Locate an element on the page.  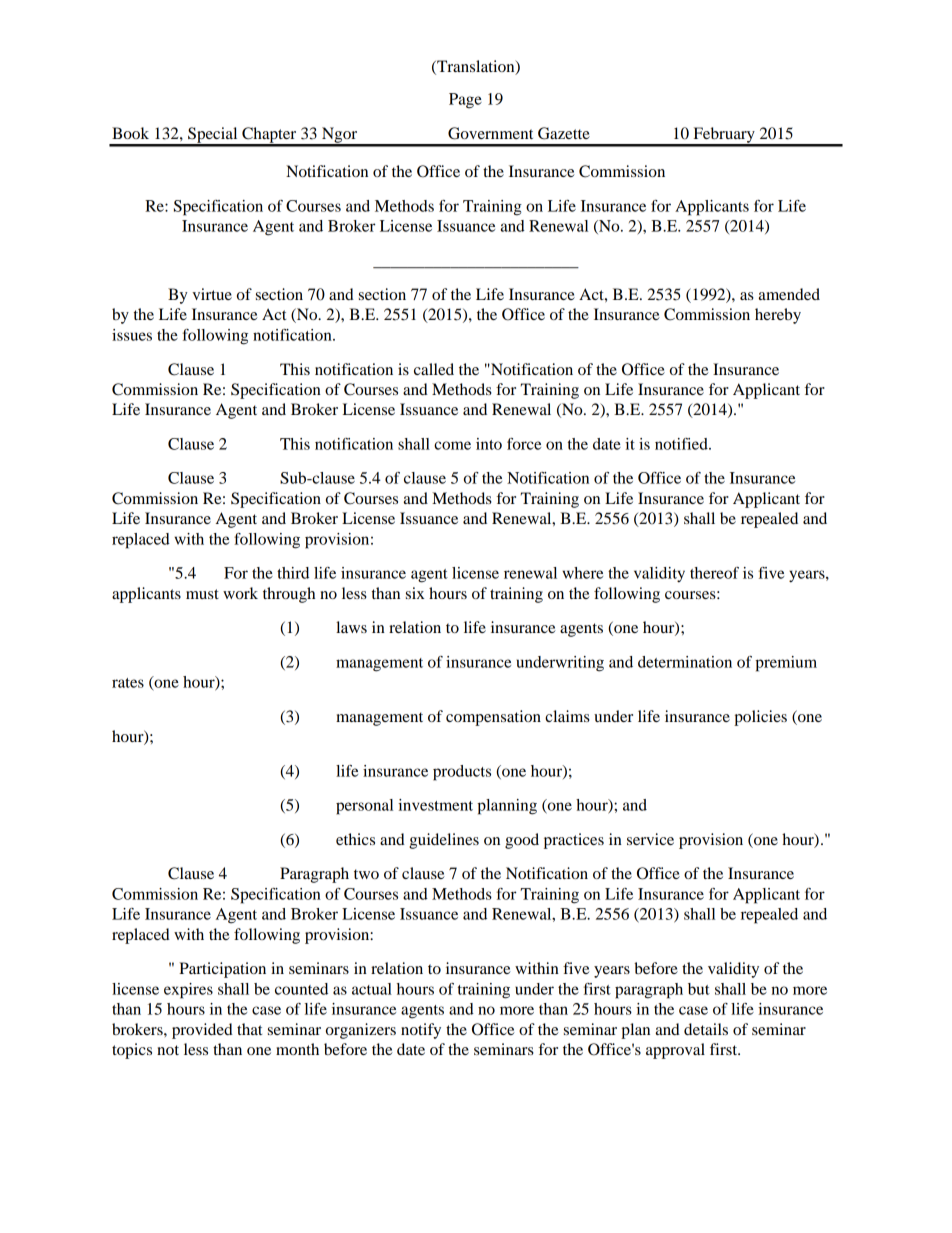
thereof is located at coordinates (714, 573).
